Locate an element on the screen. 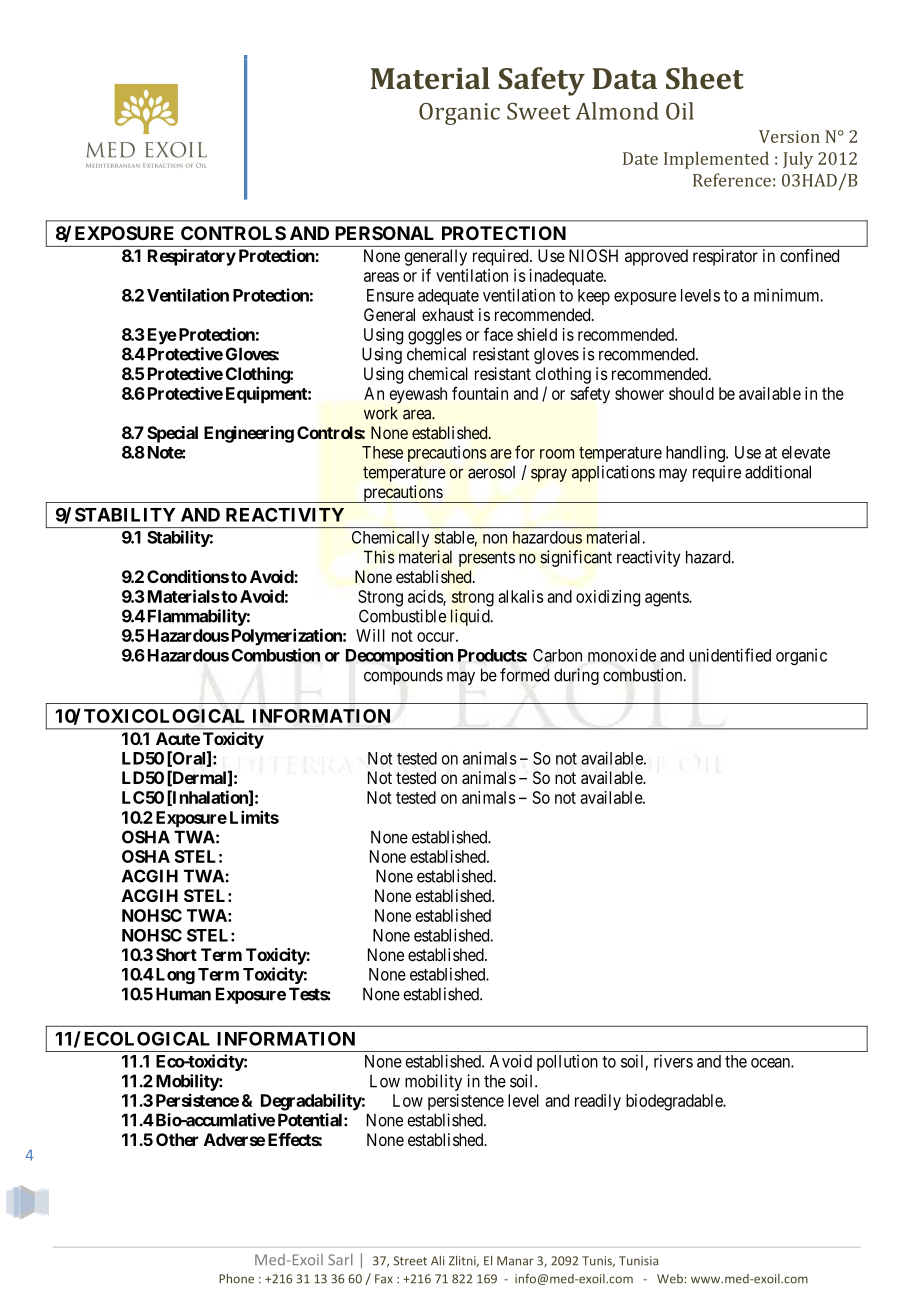 The image size is (924, 1308). PERSONAL is located at coordinates (384, 233).
